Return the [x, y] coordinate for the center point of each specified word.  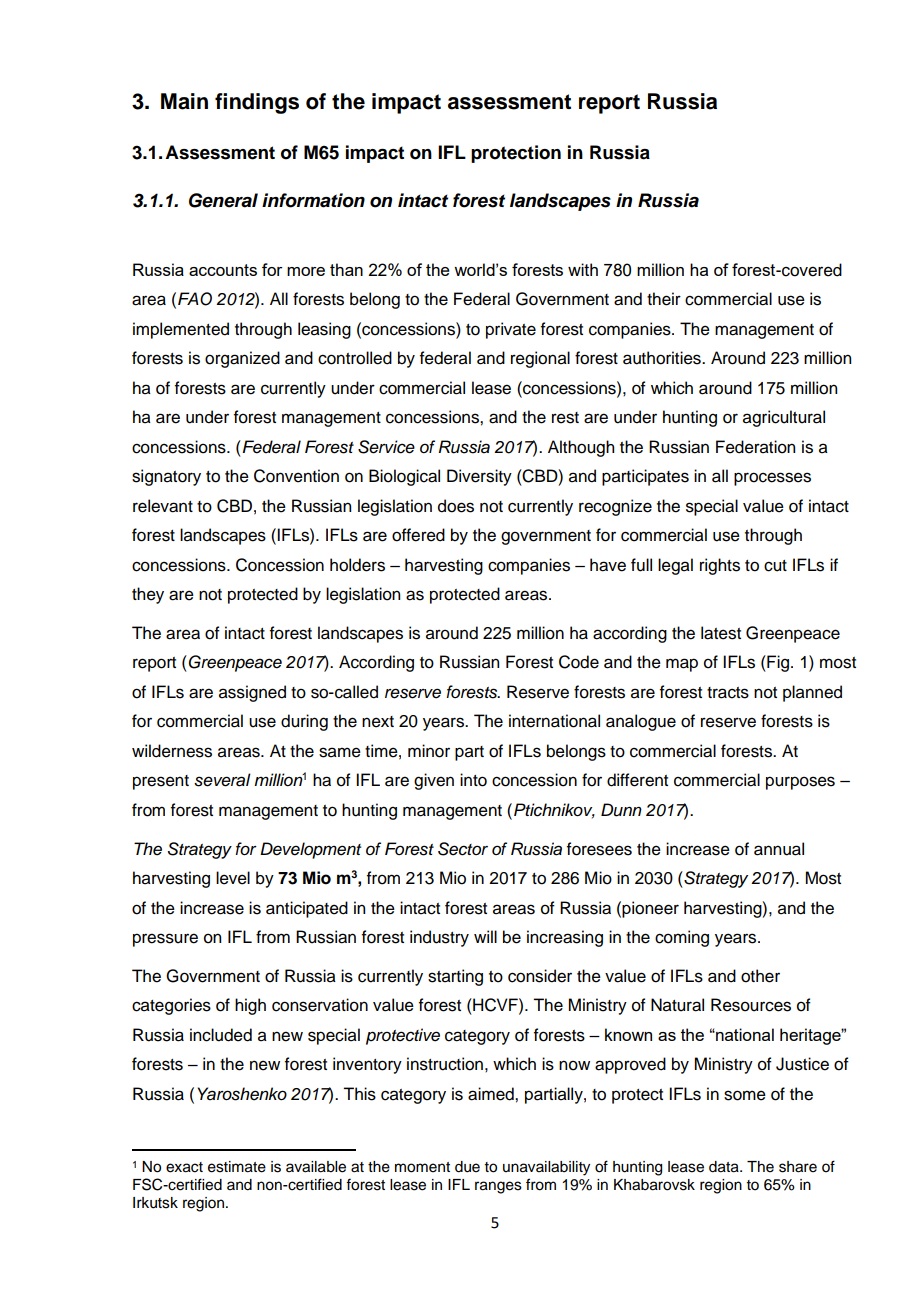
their [664, 299]
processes [772, 479]
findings [257, 103]
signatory [166, 477]
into [473, 780]
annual [779, 849]
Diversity [479, 477]
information [313, 200]
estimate [237, 1167]
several [222, 780]
